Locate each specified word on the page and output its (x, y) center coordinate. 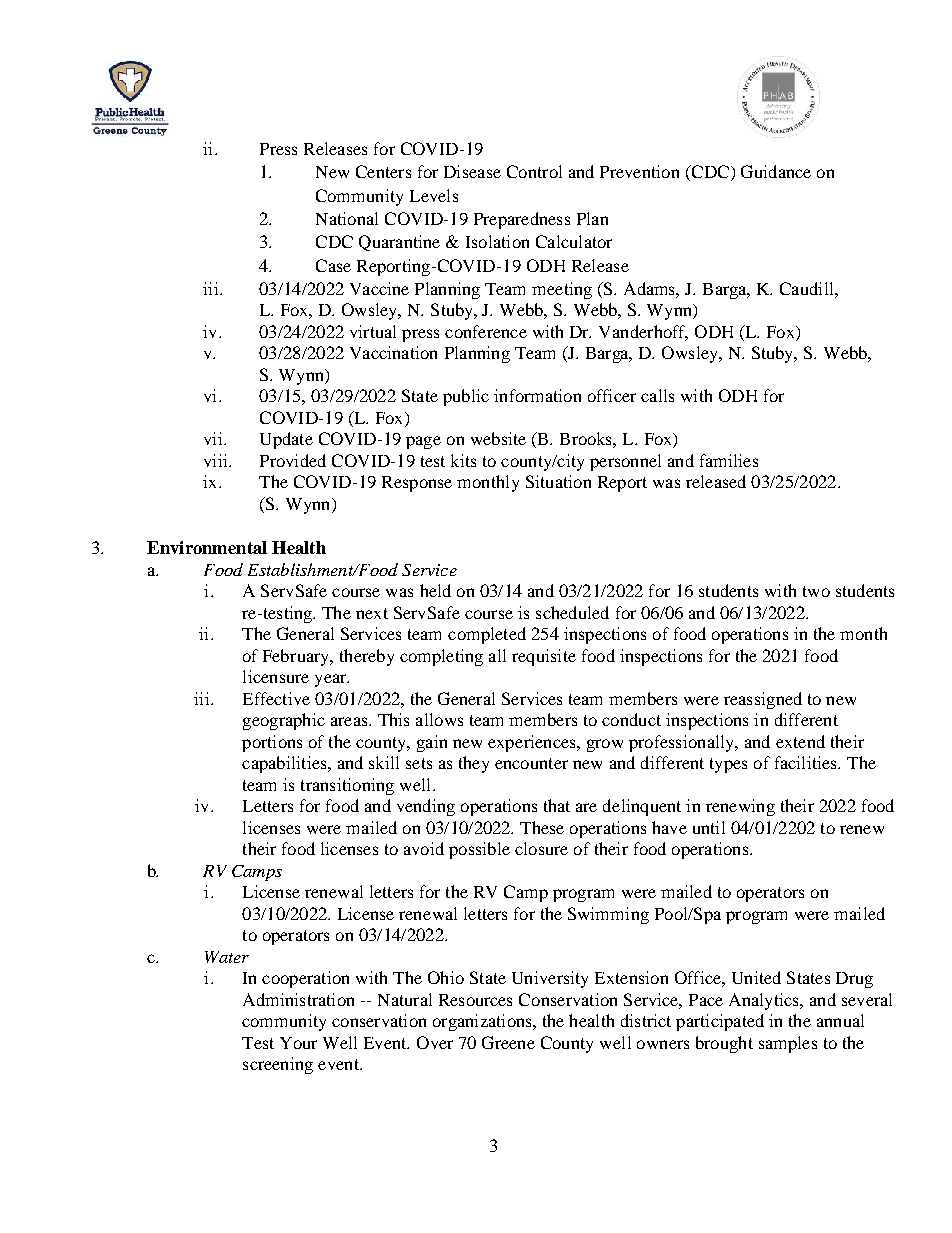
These (542, 827)
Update (286, 440)
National (347, 218)
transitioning (347, 786)
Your (298, 1043)
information (537, 395)
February (297, 657)
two (816, 591)
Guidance (776, 171)
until (709, 827)
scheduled (572, 612)
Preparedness (522, 220)
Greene (508, 1042)
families (729, 460)
